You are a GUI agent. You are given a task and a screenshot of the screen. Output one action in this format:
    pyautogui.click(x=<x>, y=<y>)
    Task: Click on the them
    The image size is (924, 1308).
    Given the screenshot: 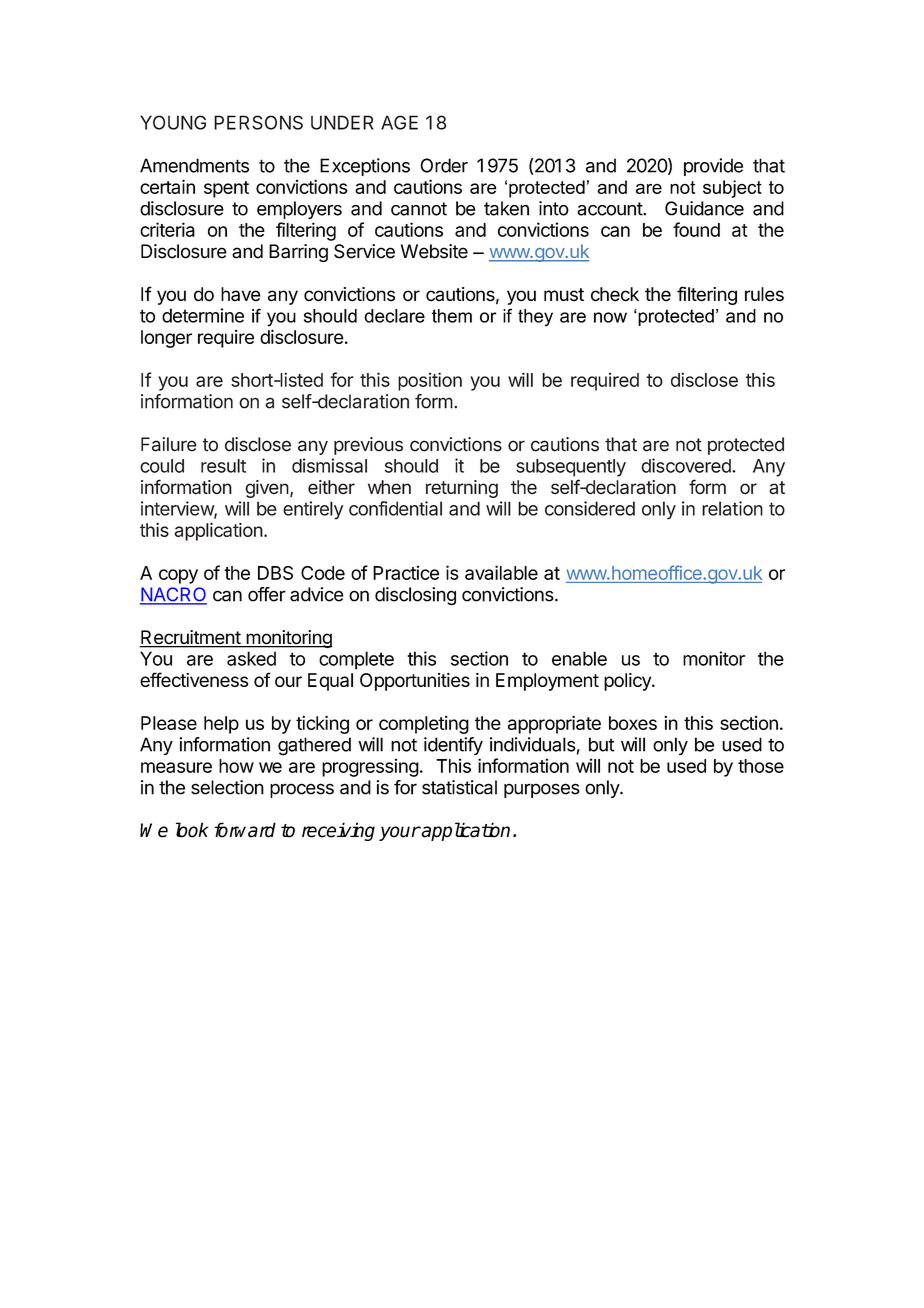 What is the action you would take?
    pyautogui.click(x=452, y=316)
